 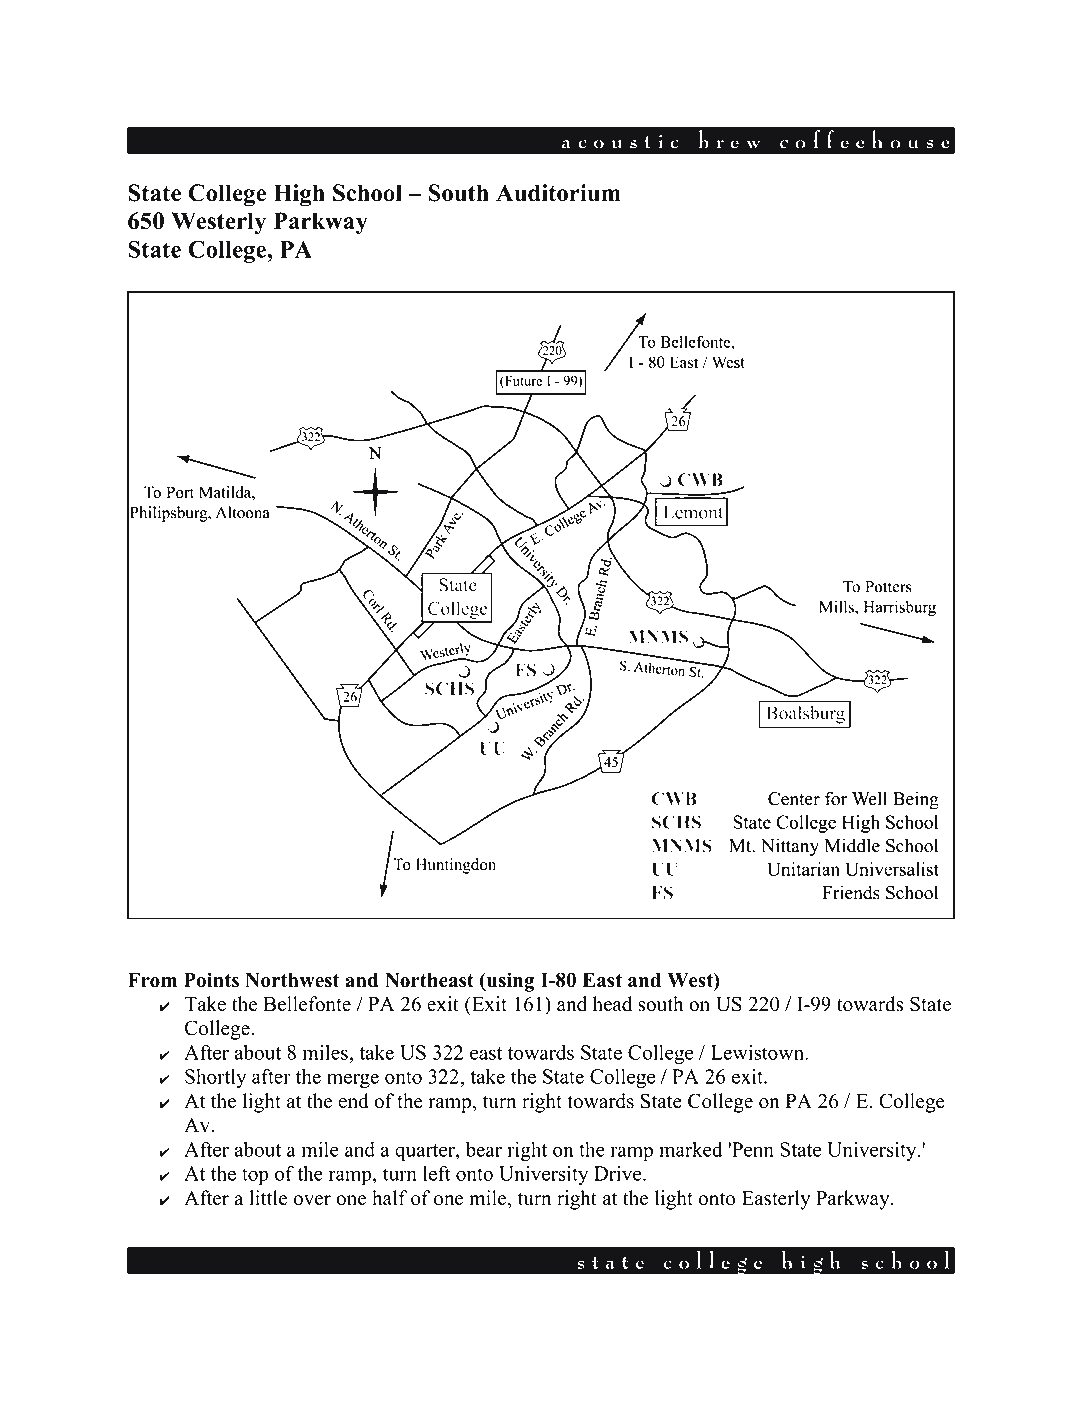 What do you see at coordinates (612, 1004) in the document?
I see `head` at bounding box center [612, 1004].
